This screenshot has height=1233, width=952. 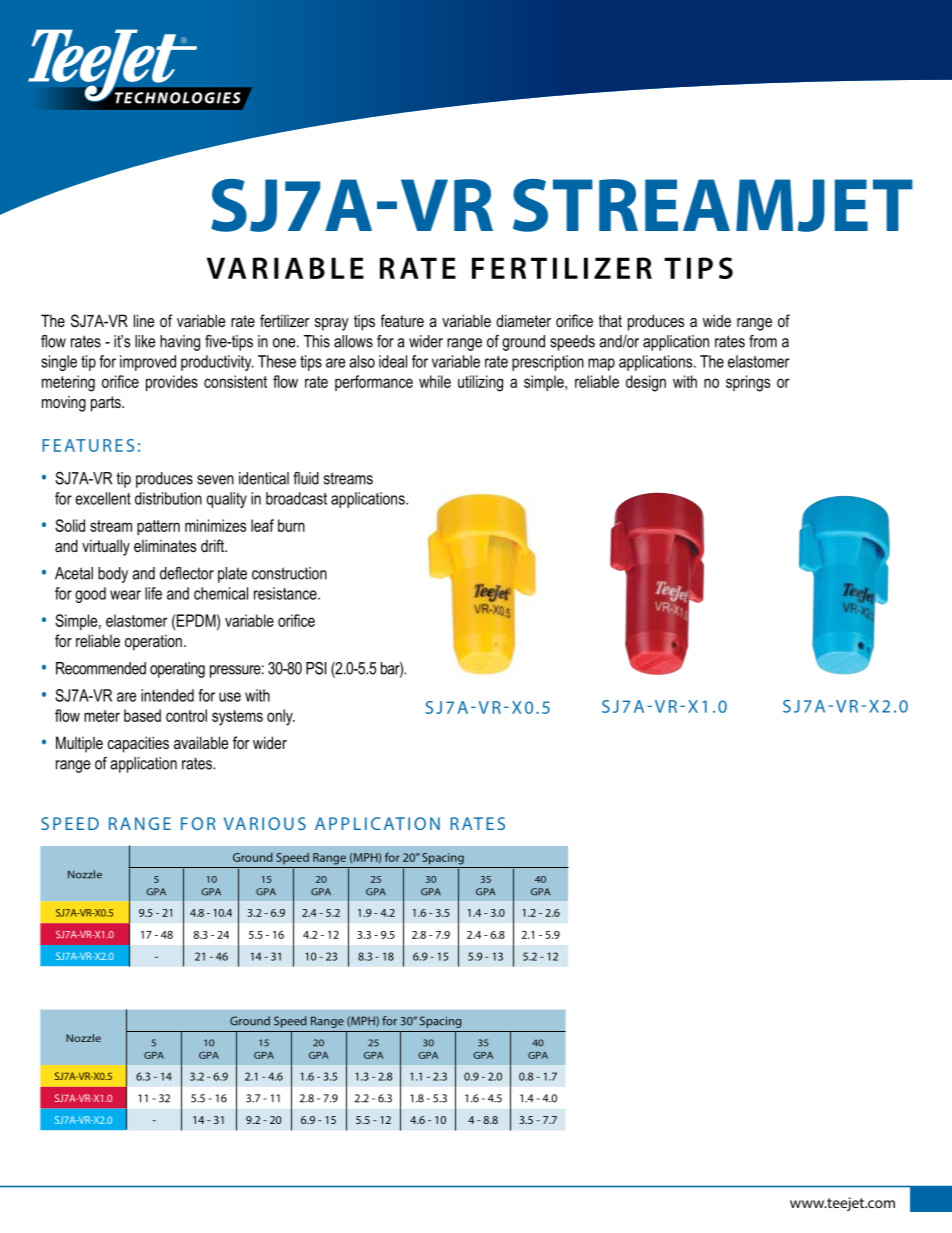 What do you see at coordinates (374, 383) in the screenshot?
I see `performance` at bounding box center [374, 383].
